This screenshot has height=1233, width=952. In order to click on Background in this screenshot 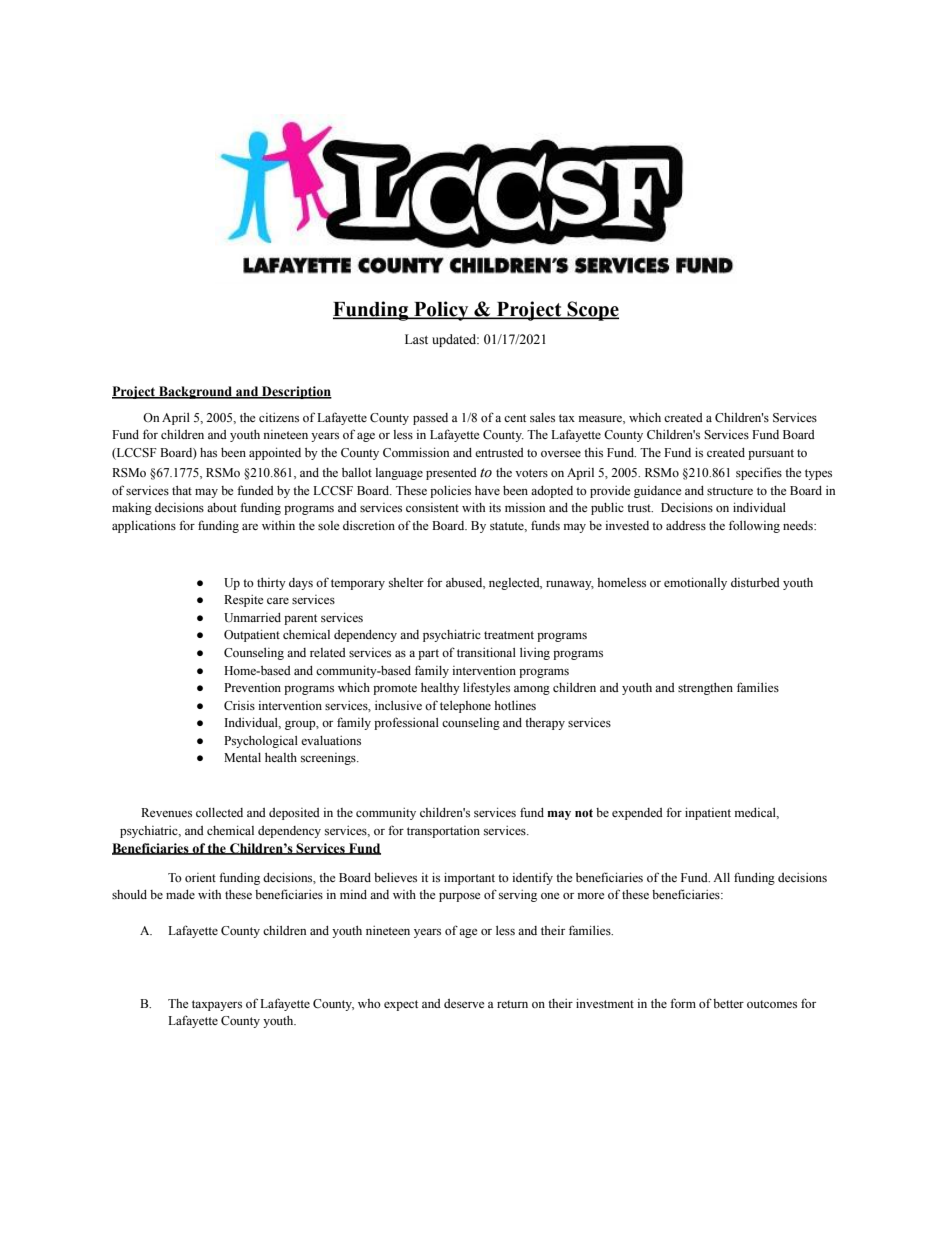, I will do `click(196, 392)`.
